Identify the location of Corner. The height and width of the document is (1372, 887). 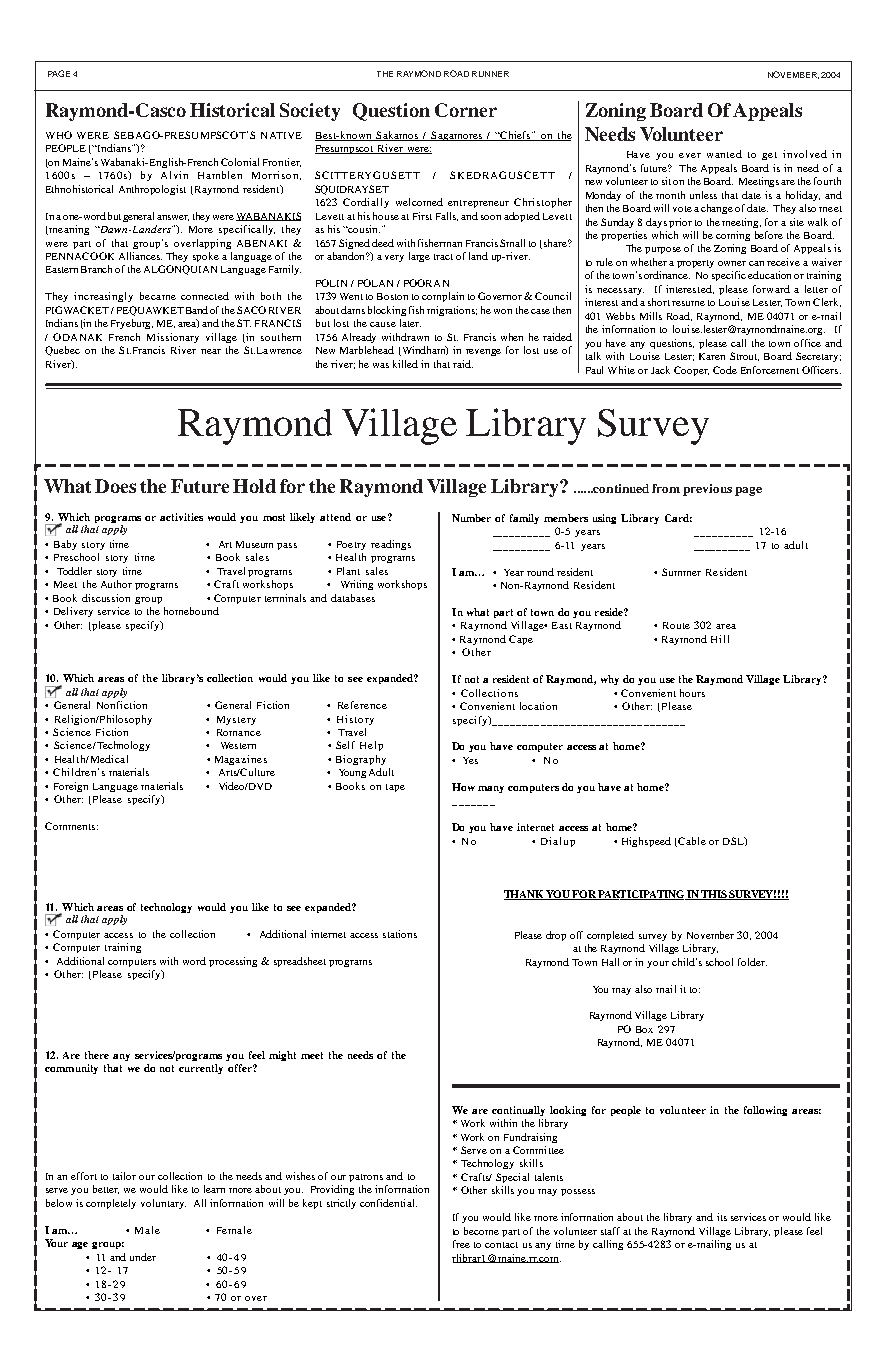
(466, 110).
